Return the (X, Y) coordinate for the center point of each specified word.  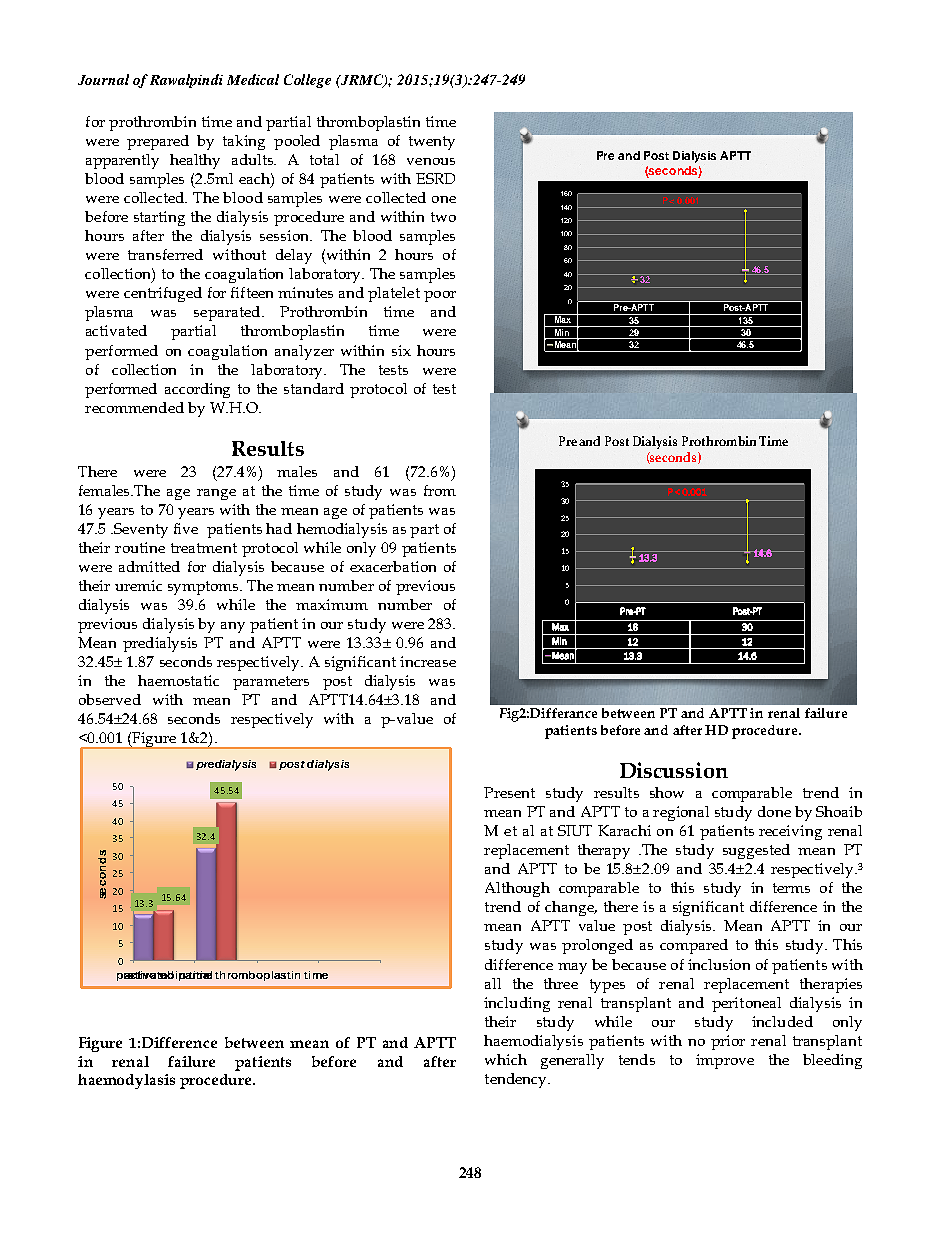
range (216, 494)
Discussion (674, 770)
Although (517, 889)
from (440, 490)
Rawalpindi (186, 81)
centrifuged (163, 294)
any (233, 627)
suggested (756, 851)
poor (440, 296)
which (506, 1059)
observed (110, 699)
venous (431, 161)
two (443, 217)
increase (428, 661)
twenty (432, 143)
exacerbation (393, 566)
